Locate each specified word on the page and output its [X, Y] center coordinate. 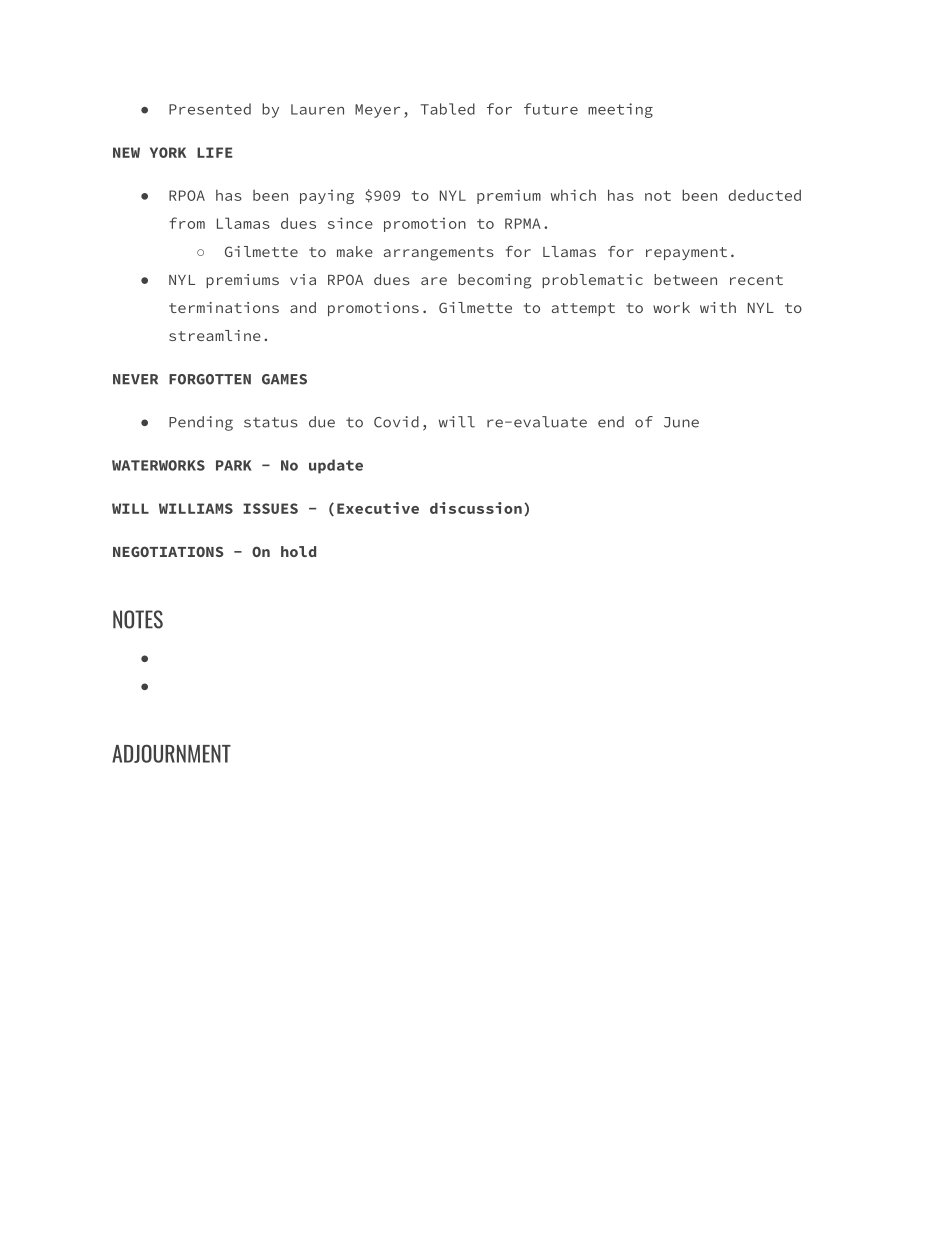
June [681, 422]
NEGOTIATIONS [168, 551]
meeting [620, 110]
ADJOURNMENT [171, 753]
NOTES [138, 619]
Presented [210, 109]
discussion [476, 508]
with [718, 307]
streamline [215, 335]
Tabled [448, 109]
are [434, 281]
